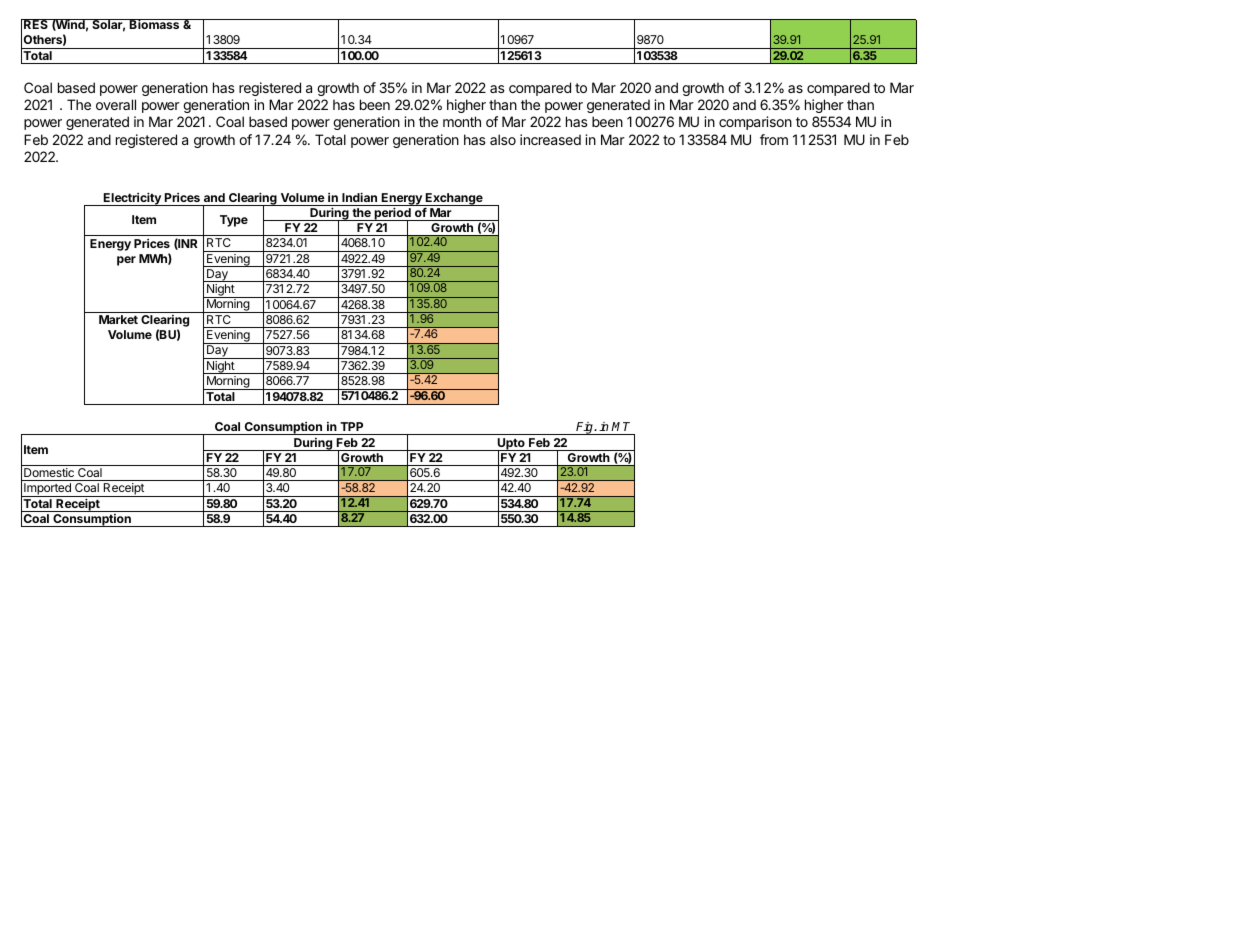 The width and height of the screenshot is (1233, 952). Describe the element at coordinates (755, 123) in the screenshot. I see `comparison` at that location.
